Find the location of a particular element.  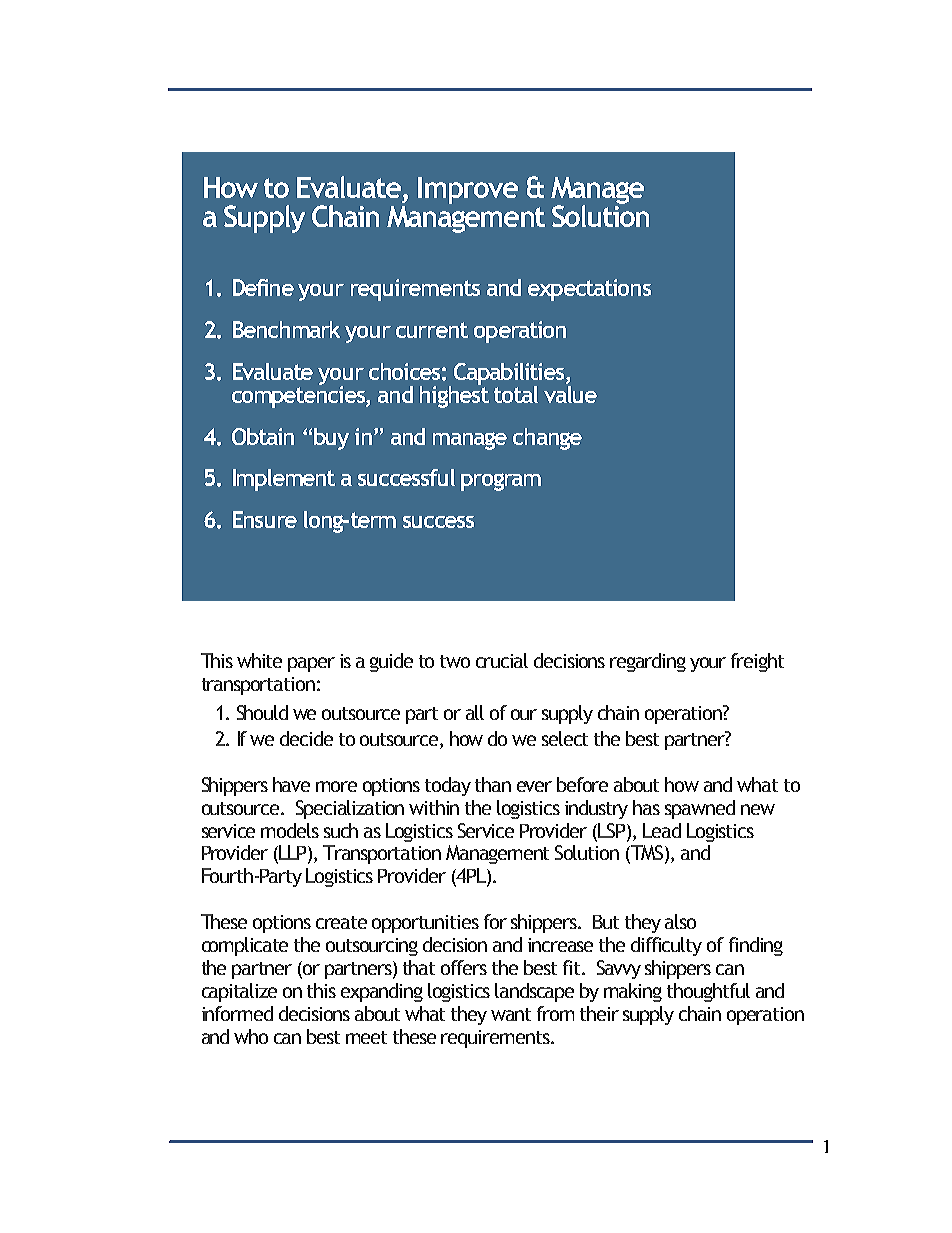

decide is located at coordinates (306, 738).
